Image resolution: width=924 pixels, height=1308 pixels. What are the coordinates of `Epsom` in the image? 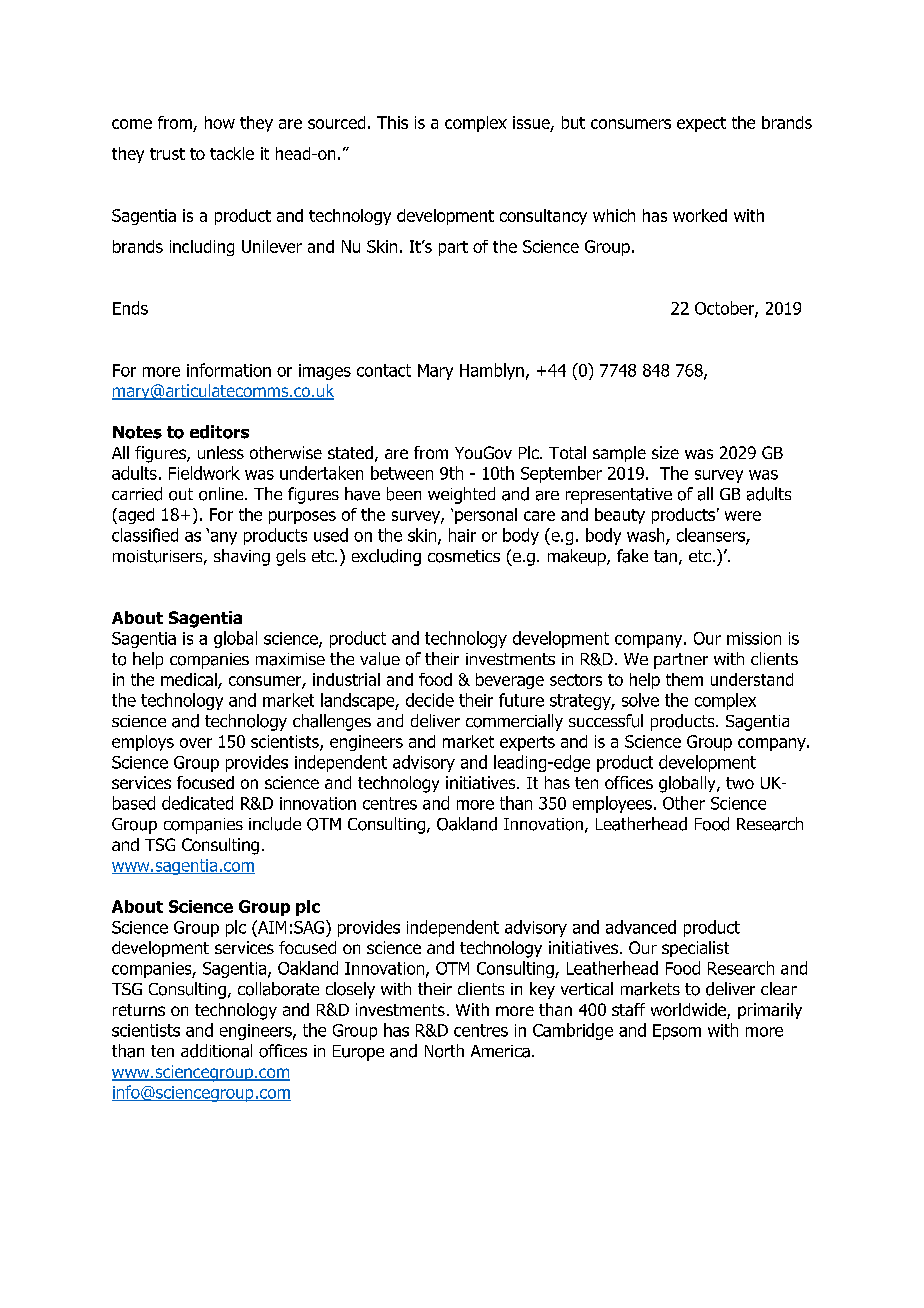 It's located at (677, 1032).
